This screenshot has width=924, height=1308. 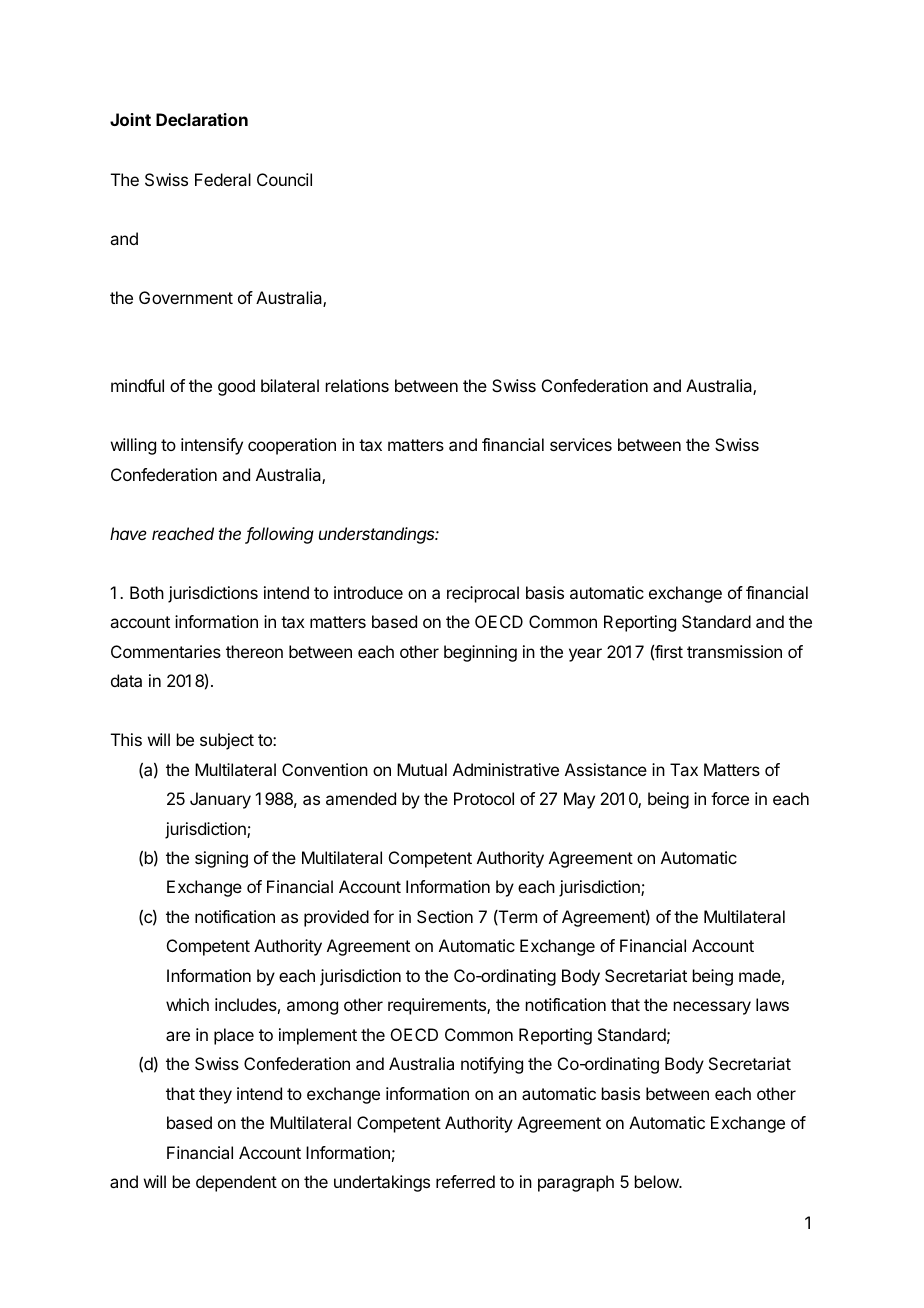 What do you see at coordinates (236, 1183) in the screenshot?
I see `dependent` at bounding box center [236, 1183].
